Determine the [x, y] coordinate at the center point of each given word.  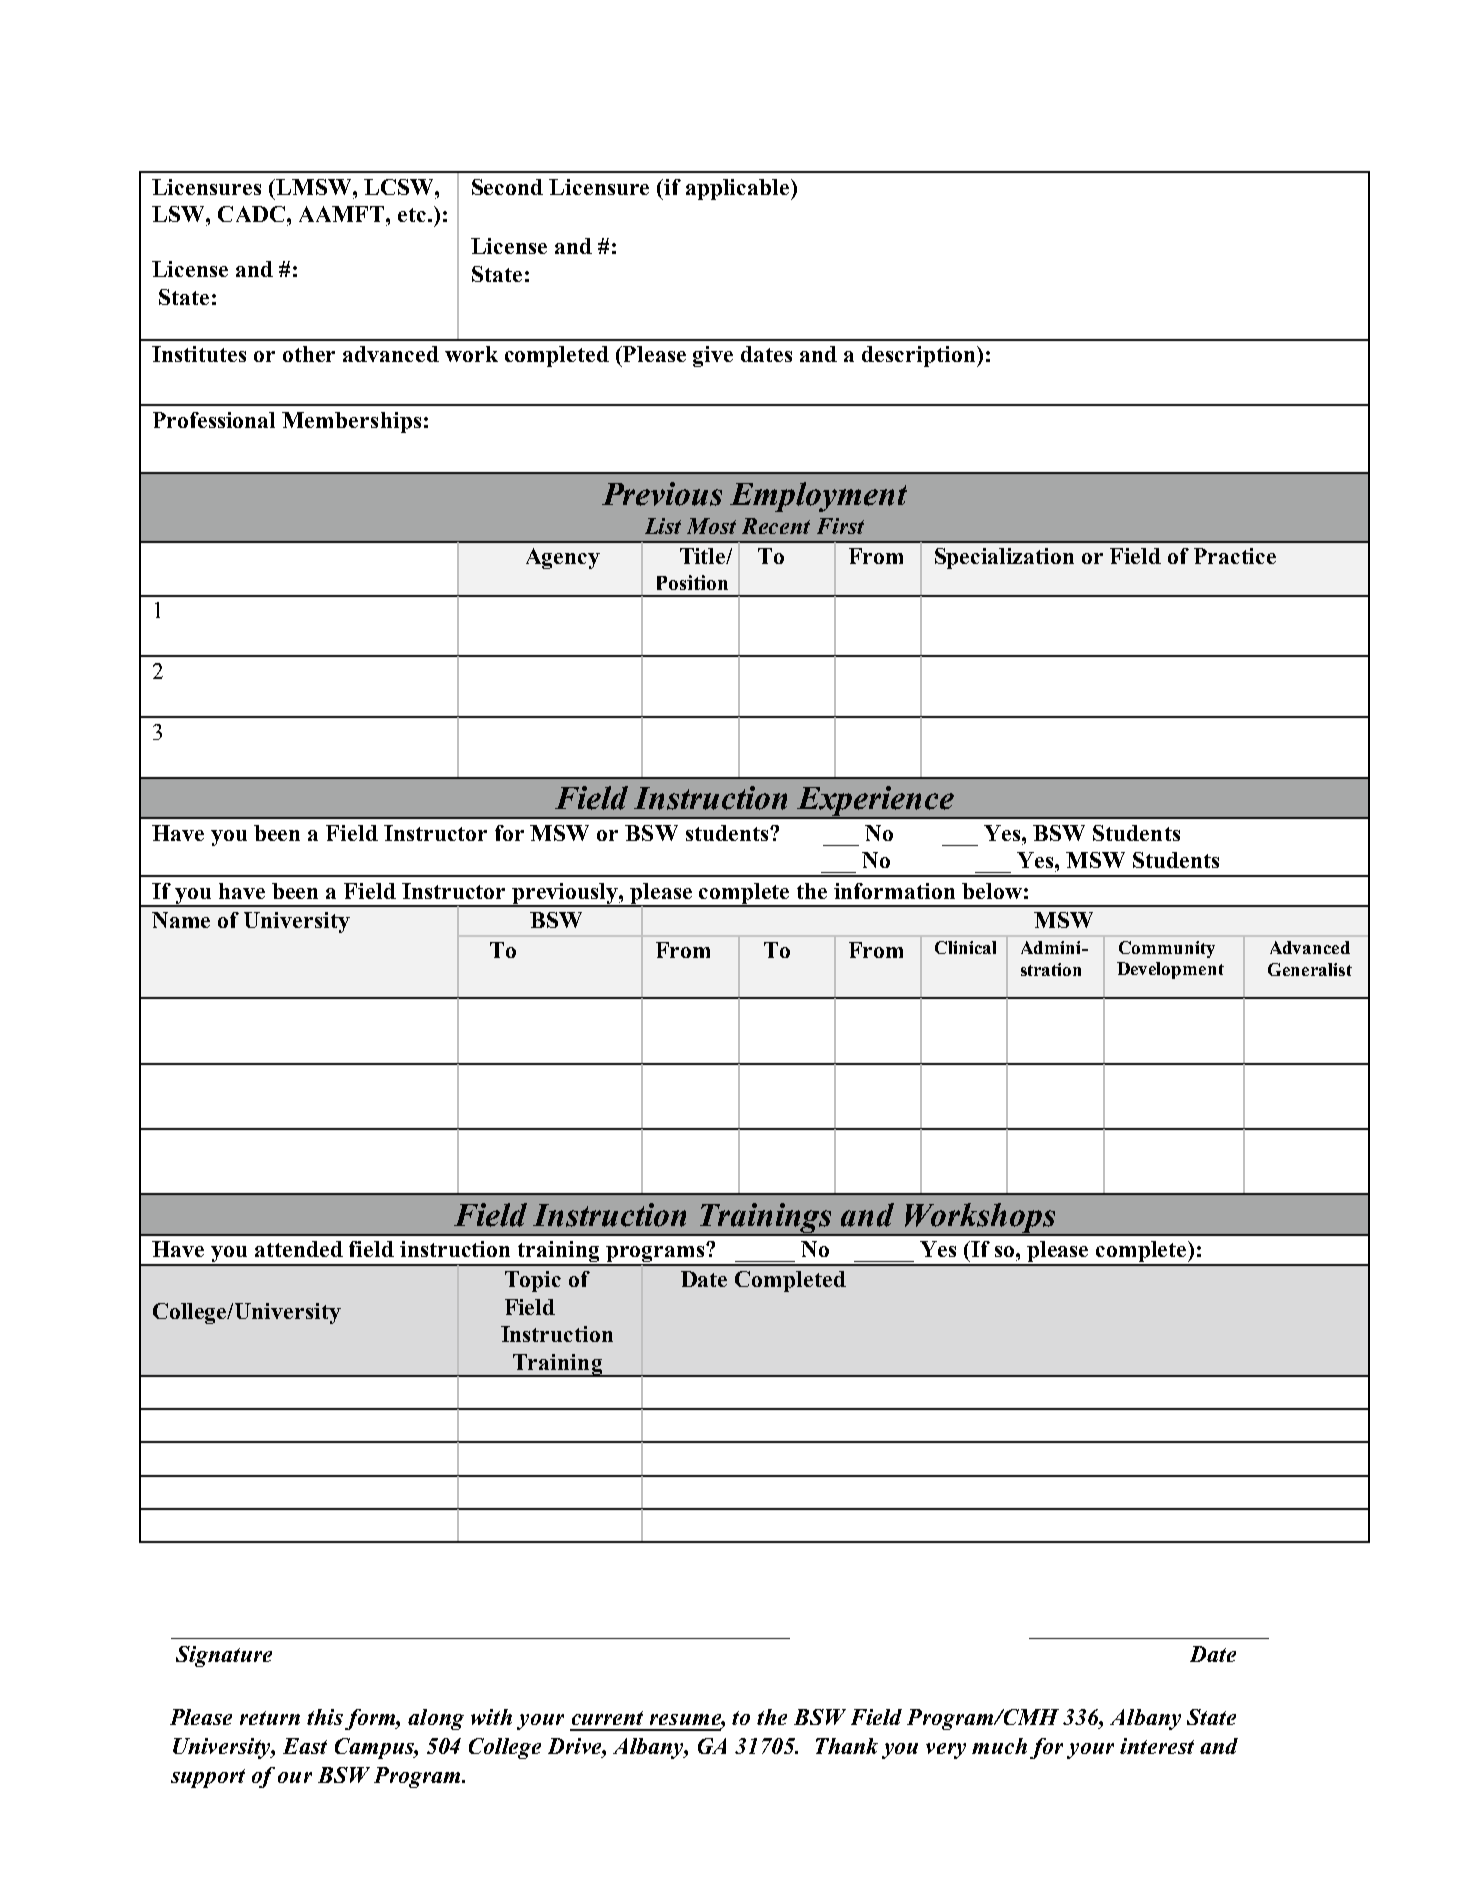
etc [413, 215]
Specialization [1004, 558]
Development [1170, 970]
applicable [739, 189]
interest [1157, 1746]
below [992, 891]
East [305, 1746]
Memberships [351, 422]
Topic [533, 1281]
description [918, 356]
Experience [876, 802]
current [607, 1718]
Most [711, 526]
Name [181, 920]
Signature [224, 1656]
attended [299, 1249]
